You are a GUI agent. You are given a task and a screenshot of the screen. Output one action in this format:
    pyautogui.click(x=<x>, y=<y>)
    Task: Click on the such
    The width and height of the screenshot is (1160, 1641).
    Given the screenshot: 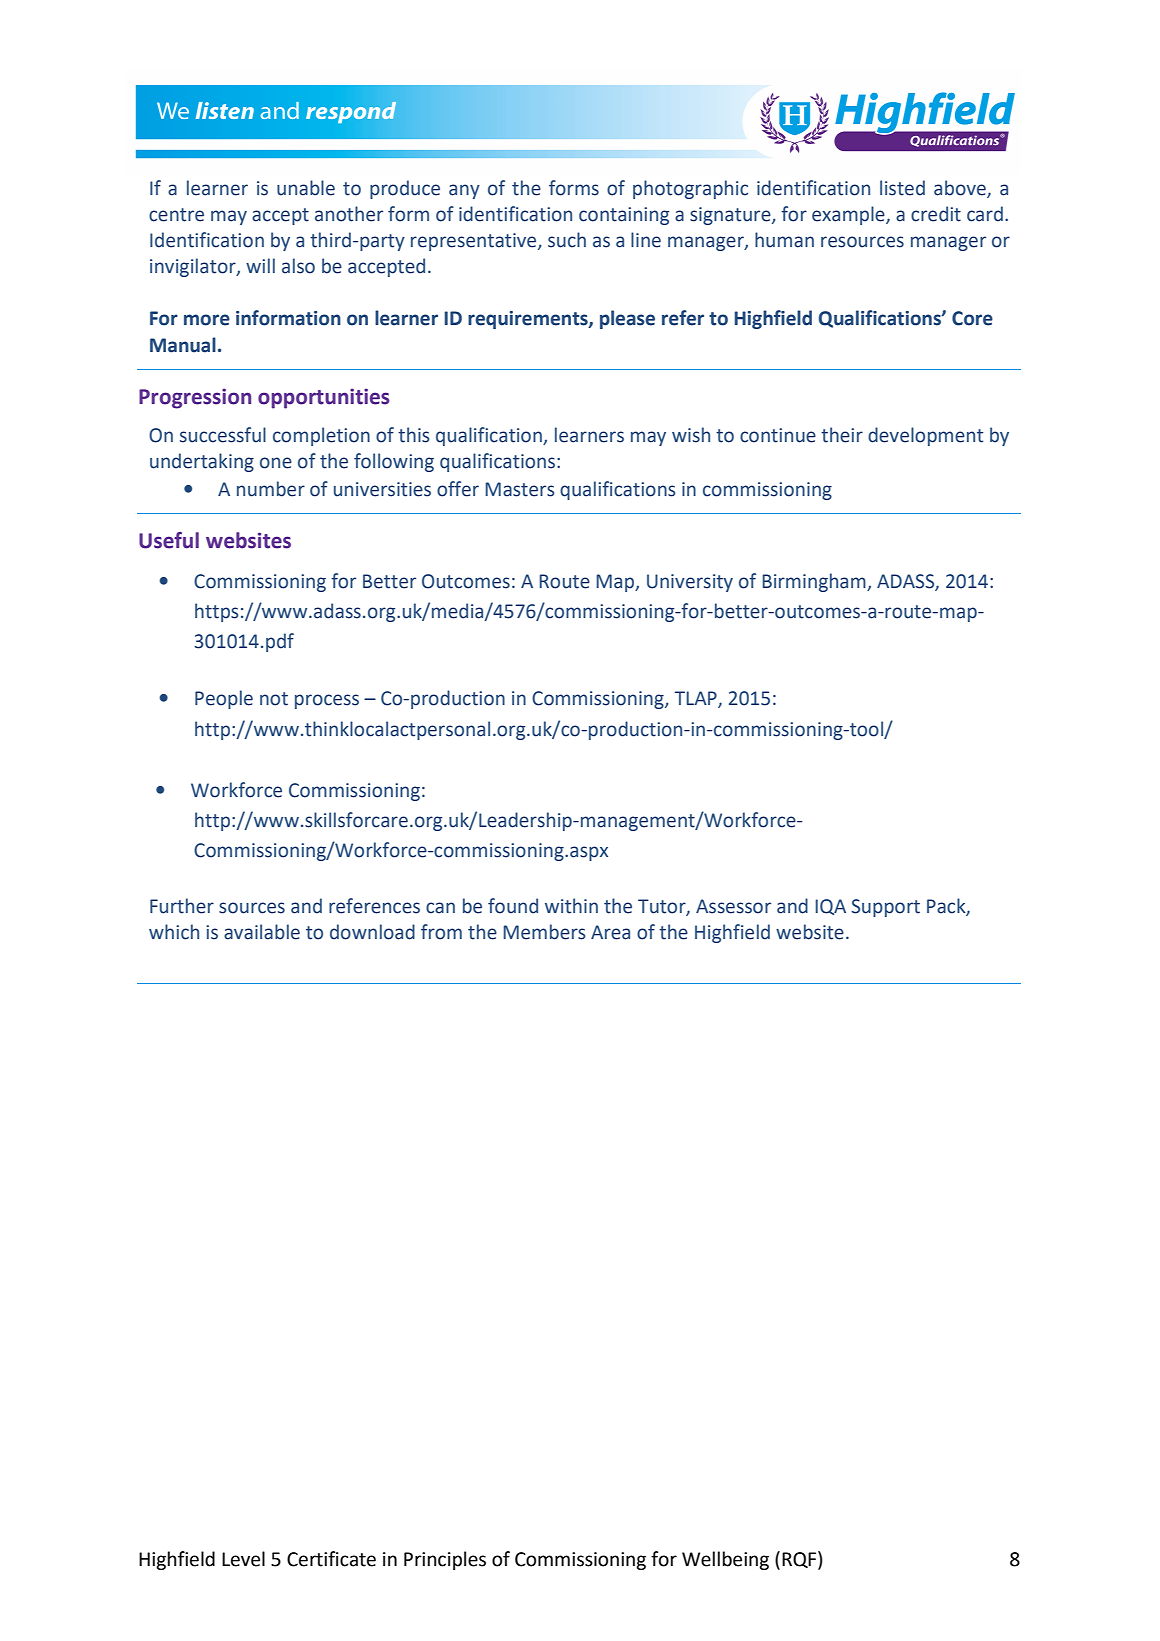 What is the action you would take?
    pyautogui.click(x=567, y=240)
